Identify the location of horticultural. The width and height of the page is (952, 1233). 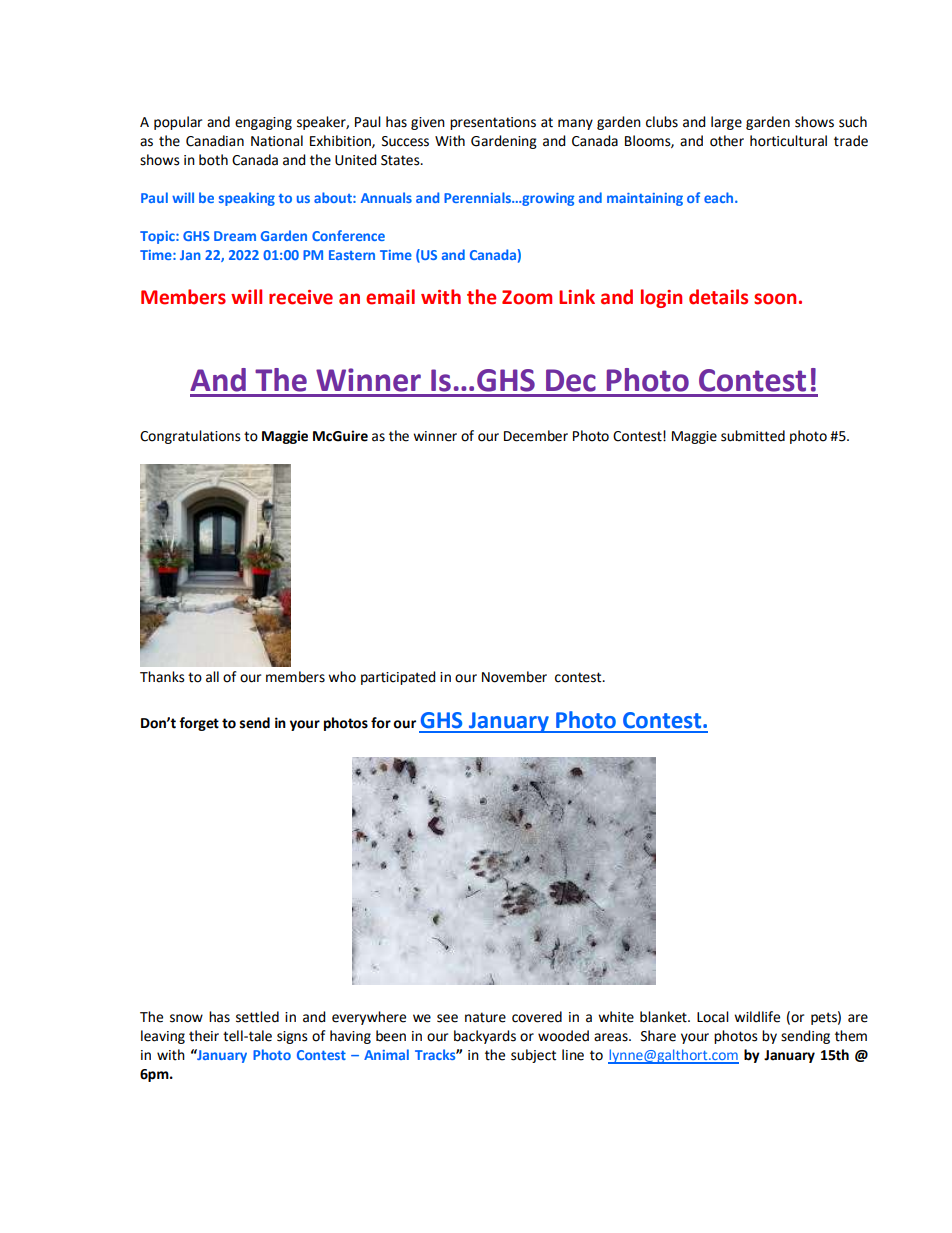
(788, 141).
